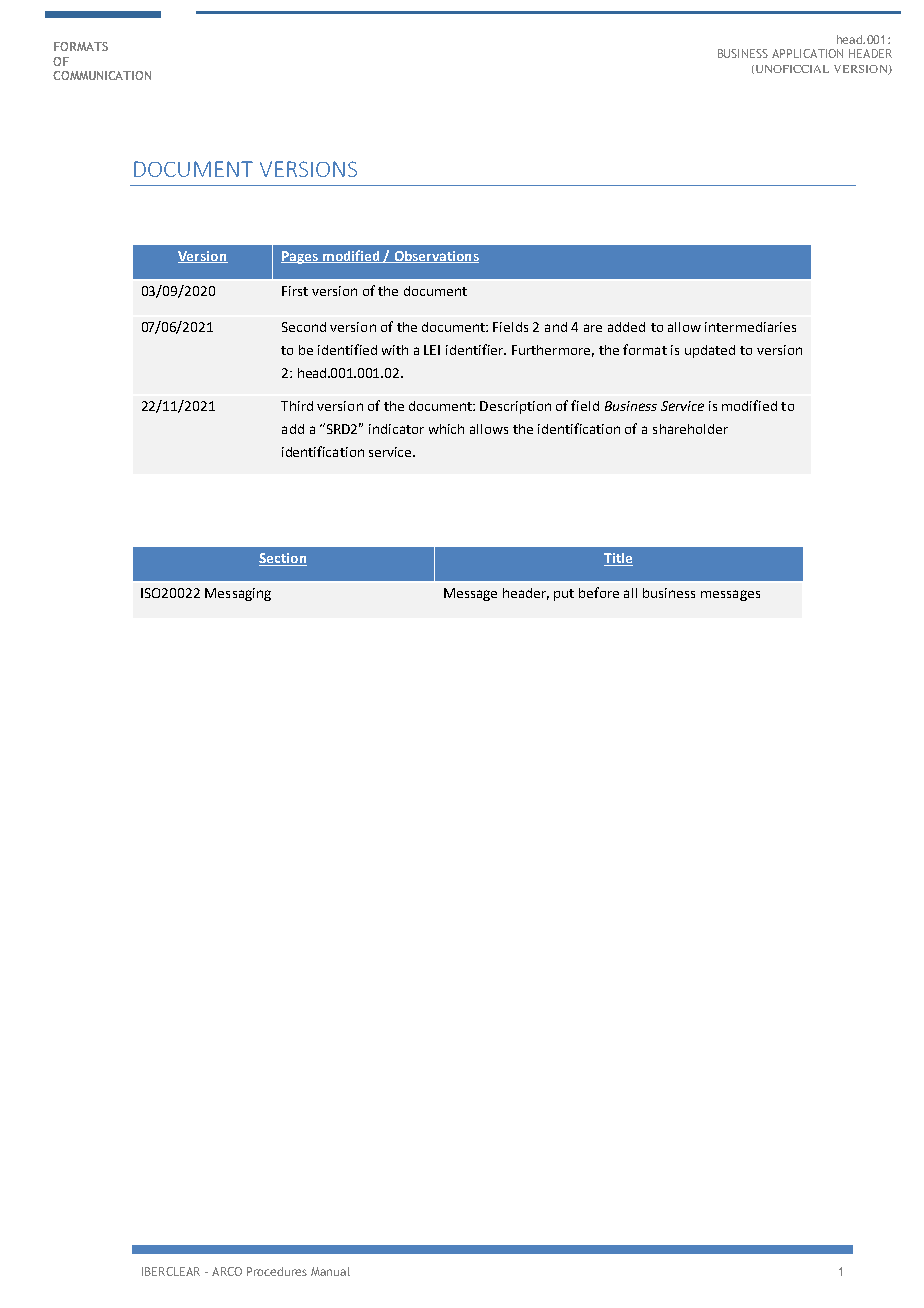  I want to click on ARCO, so click(227, 1271).
